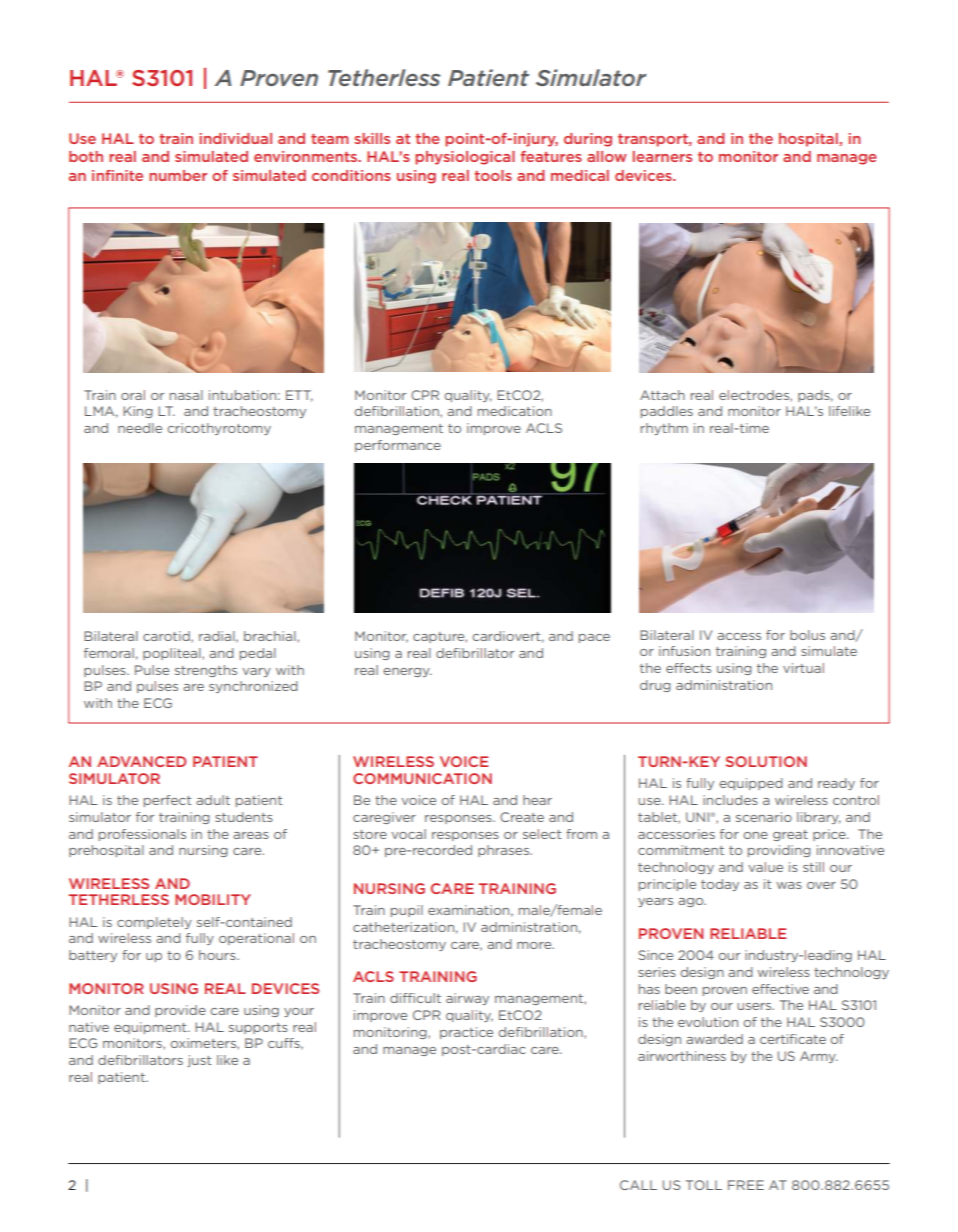 Image resolution: width=958 pixels, height=1232 pixels. What do you see at coordinates (803, 668) in the screenshot?
I see `virtual` at bounding box center [803, 668].
